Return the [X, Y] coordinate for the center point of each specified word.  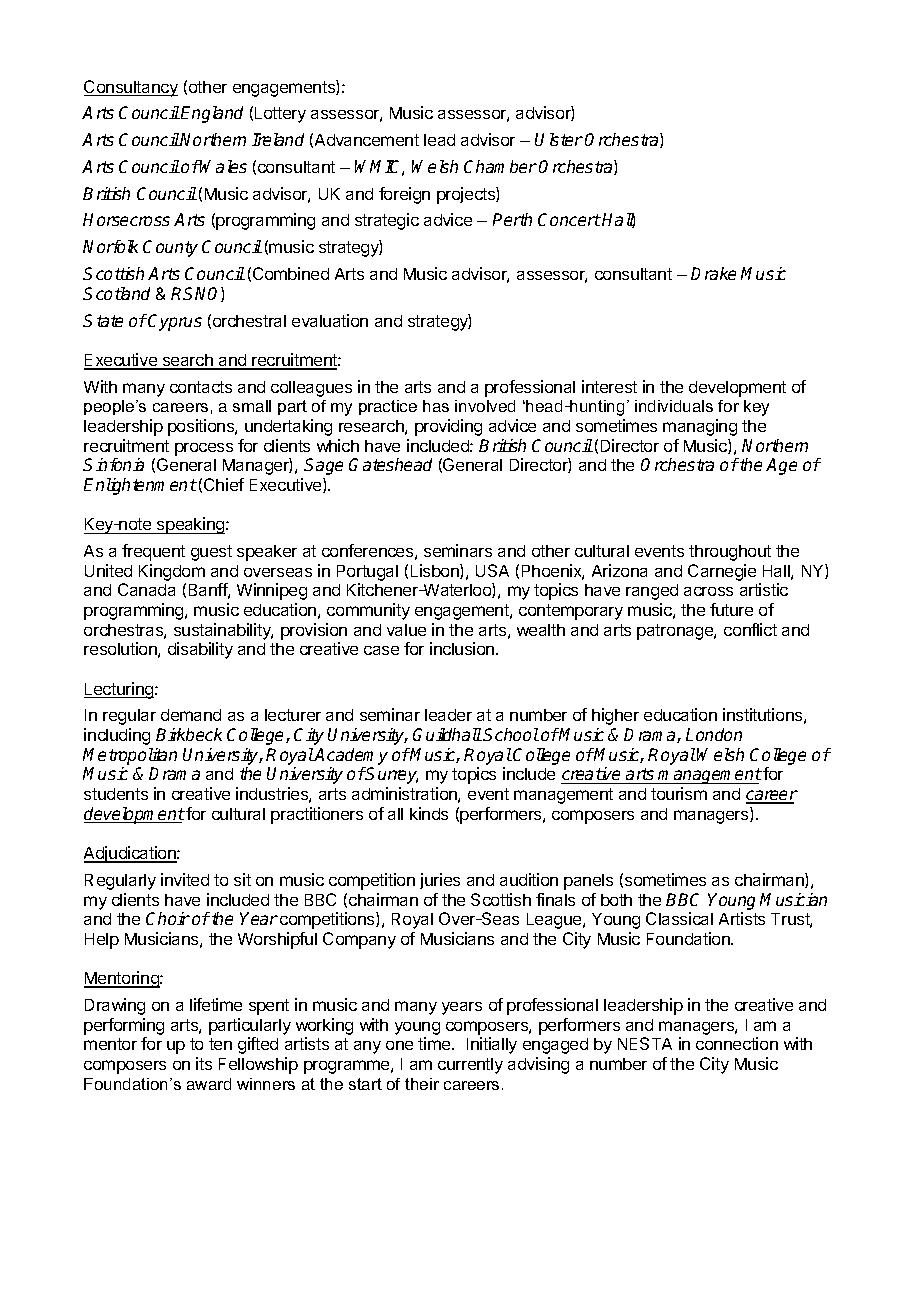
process [204, 449]
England [212, 114]
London [714, 734]
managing [700, 427]
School [511, 734]
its [204, 1063]
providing [448, 427]
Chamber [500, 166]
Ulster [559, 139]
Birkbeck [189, 734]
